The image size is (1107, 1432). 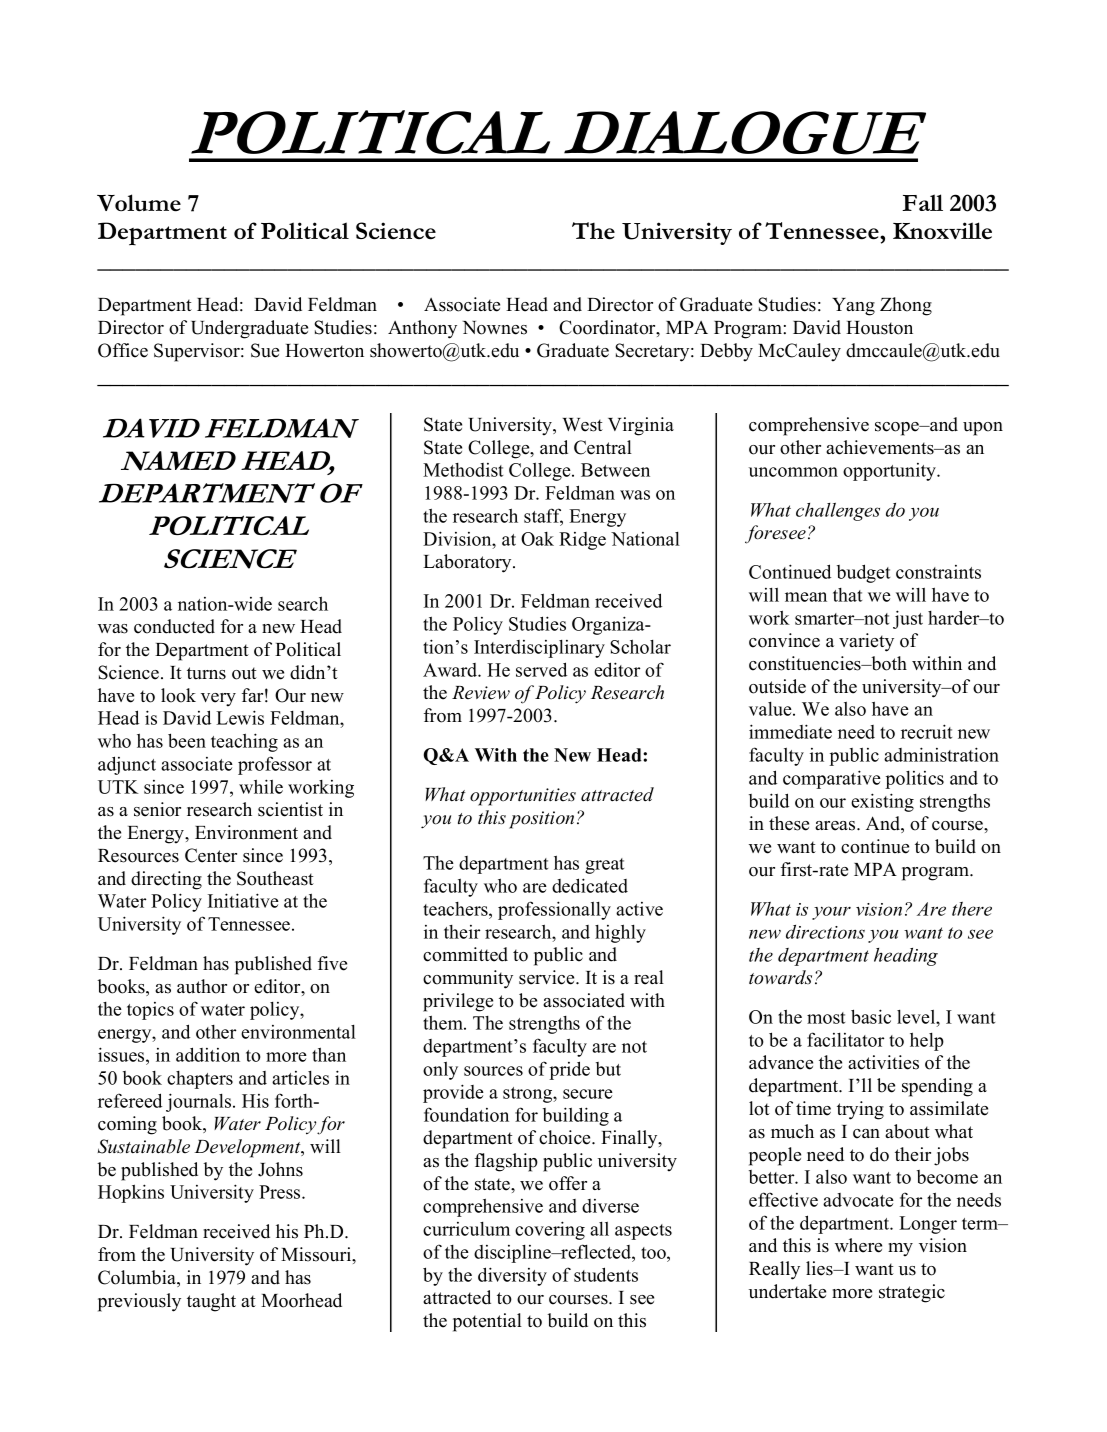 I want to click on teaching, so click(x=244, y=742).
